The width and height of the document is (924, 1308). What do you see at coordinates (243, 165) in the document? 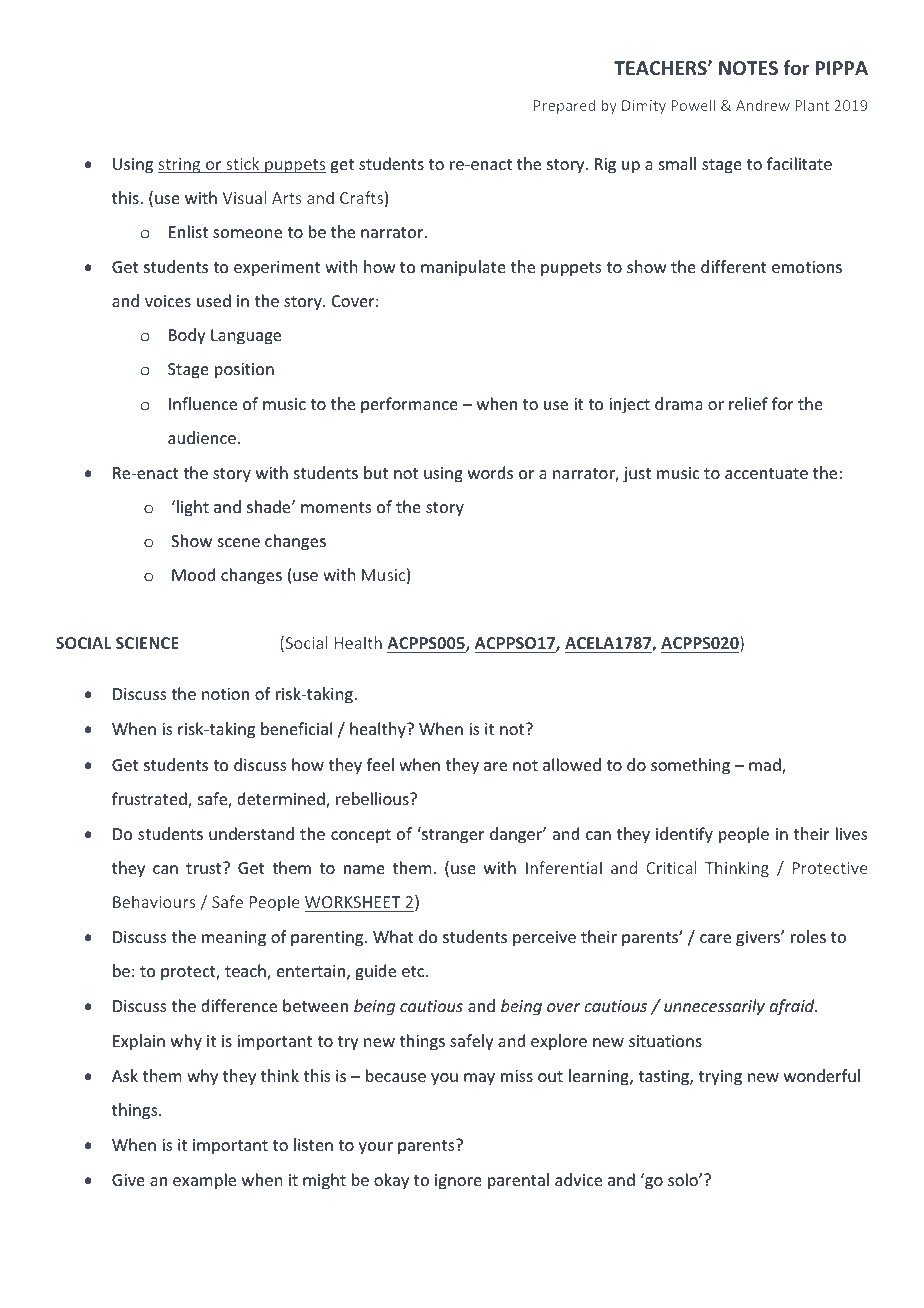
I see `stick` at bounding box center [243, 165].
